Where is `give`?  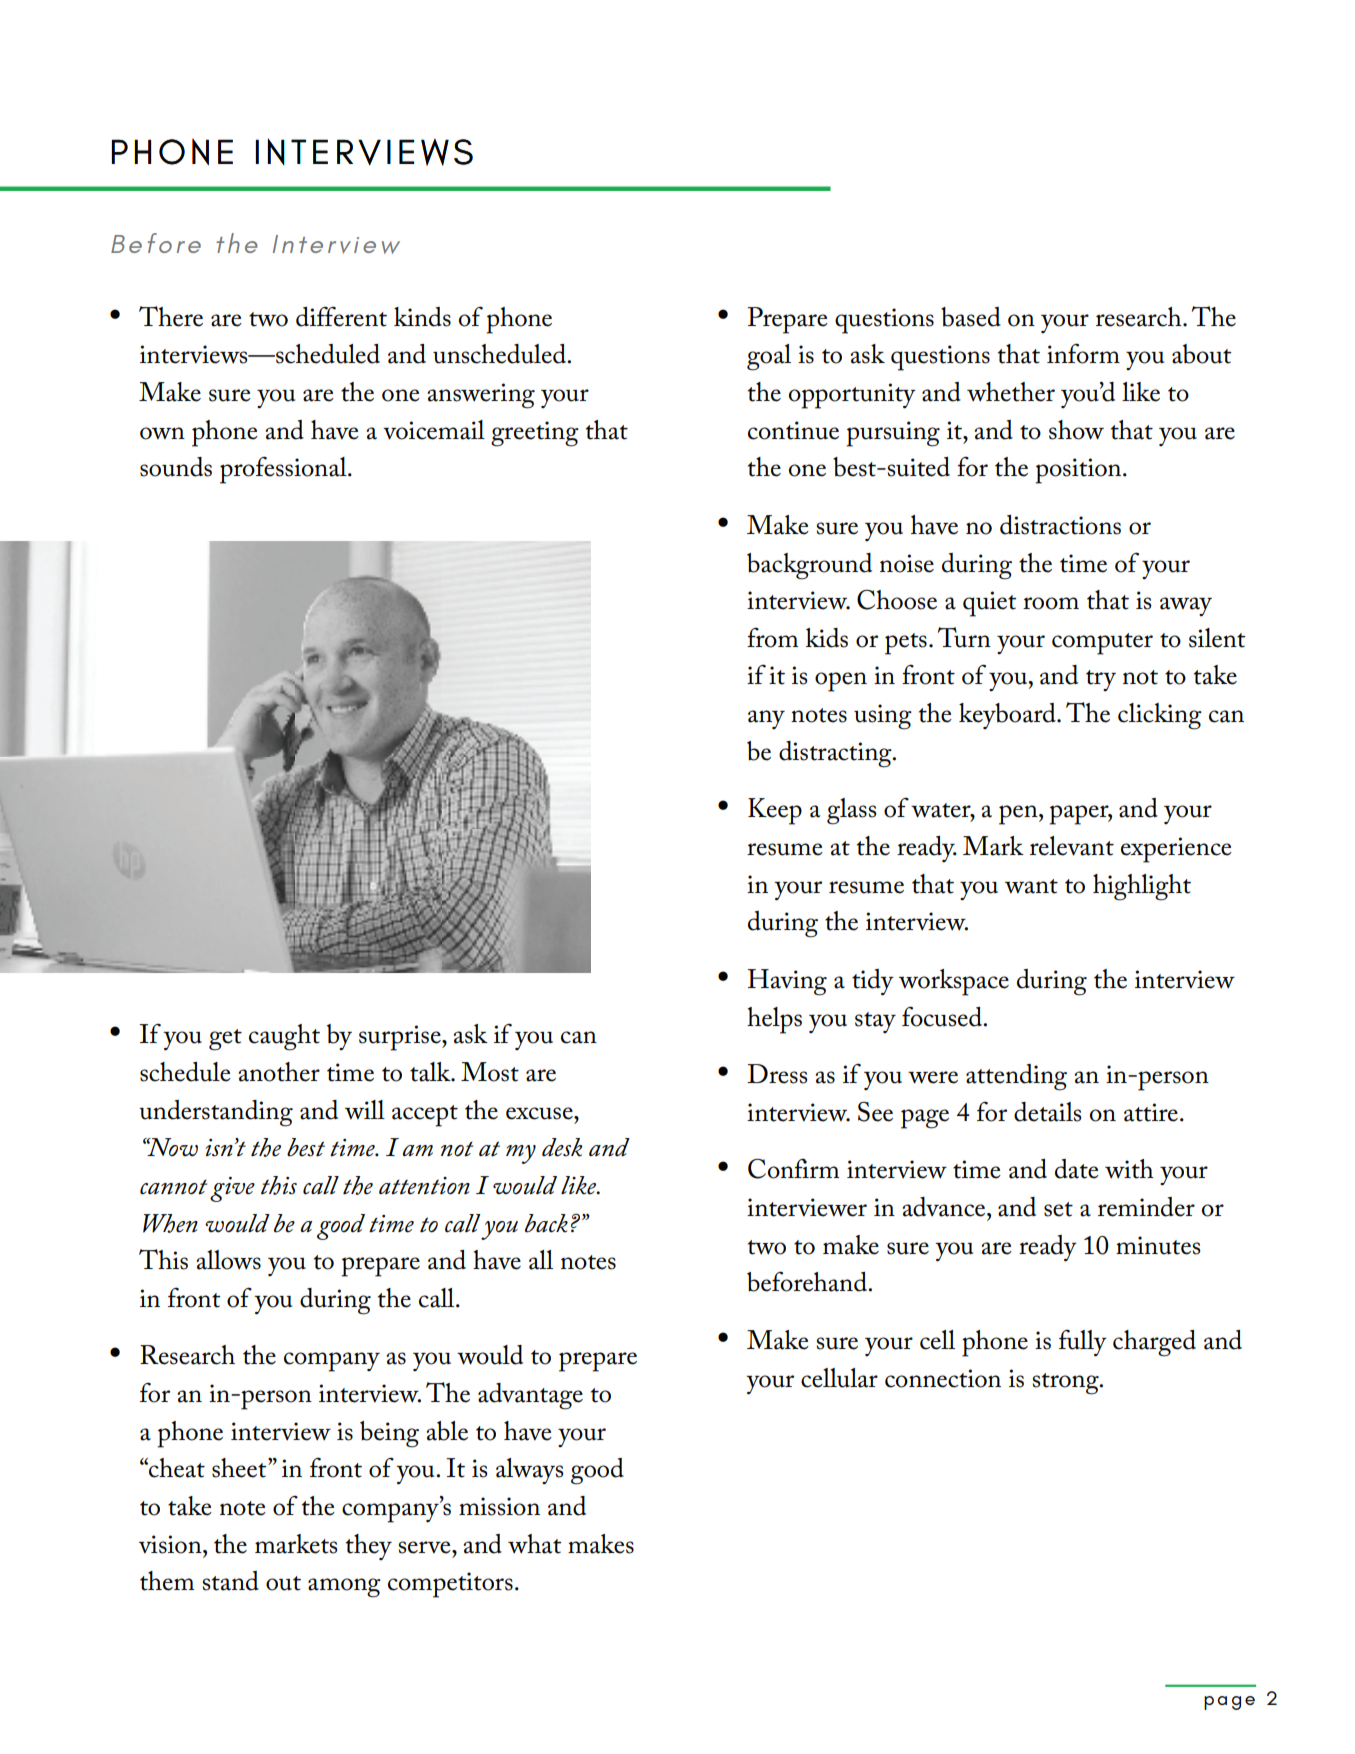
give is located at coordinates (232, 1189).
